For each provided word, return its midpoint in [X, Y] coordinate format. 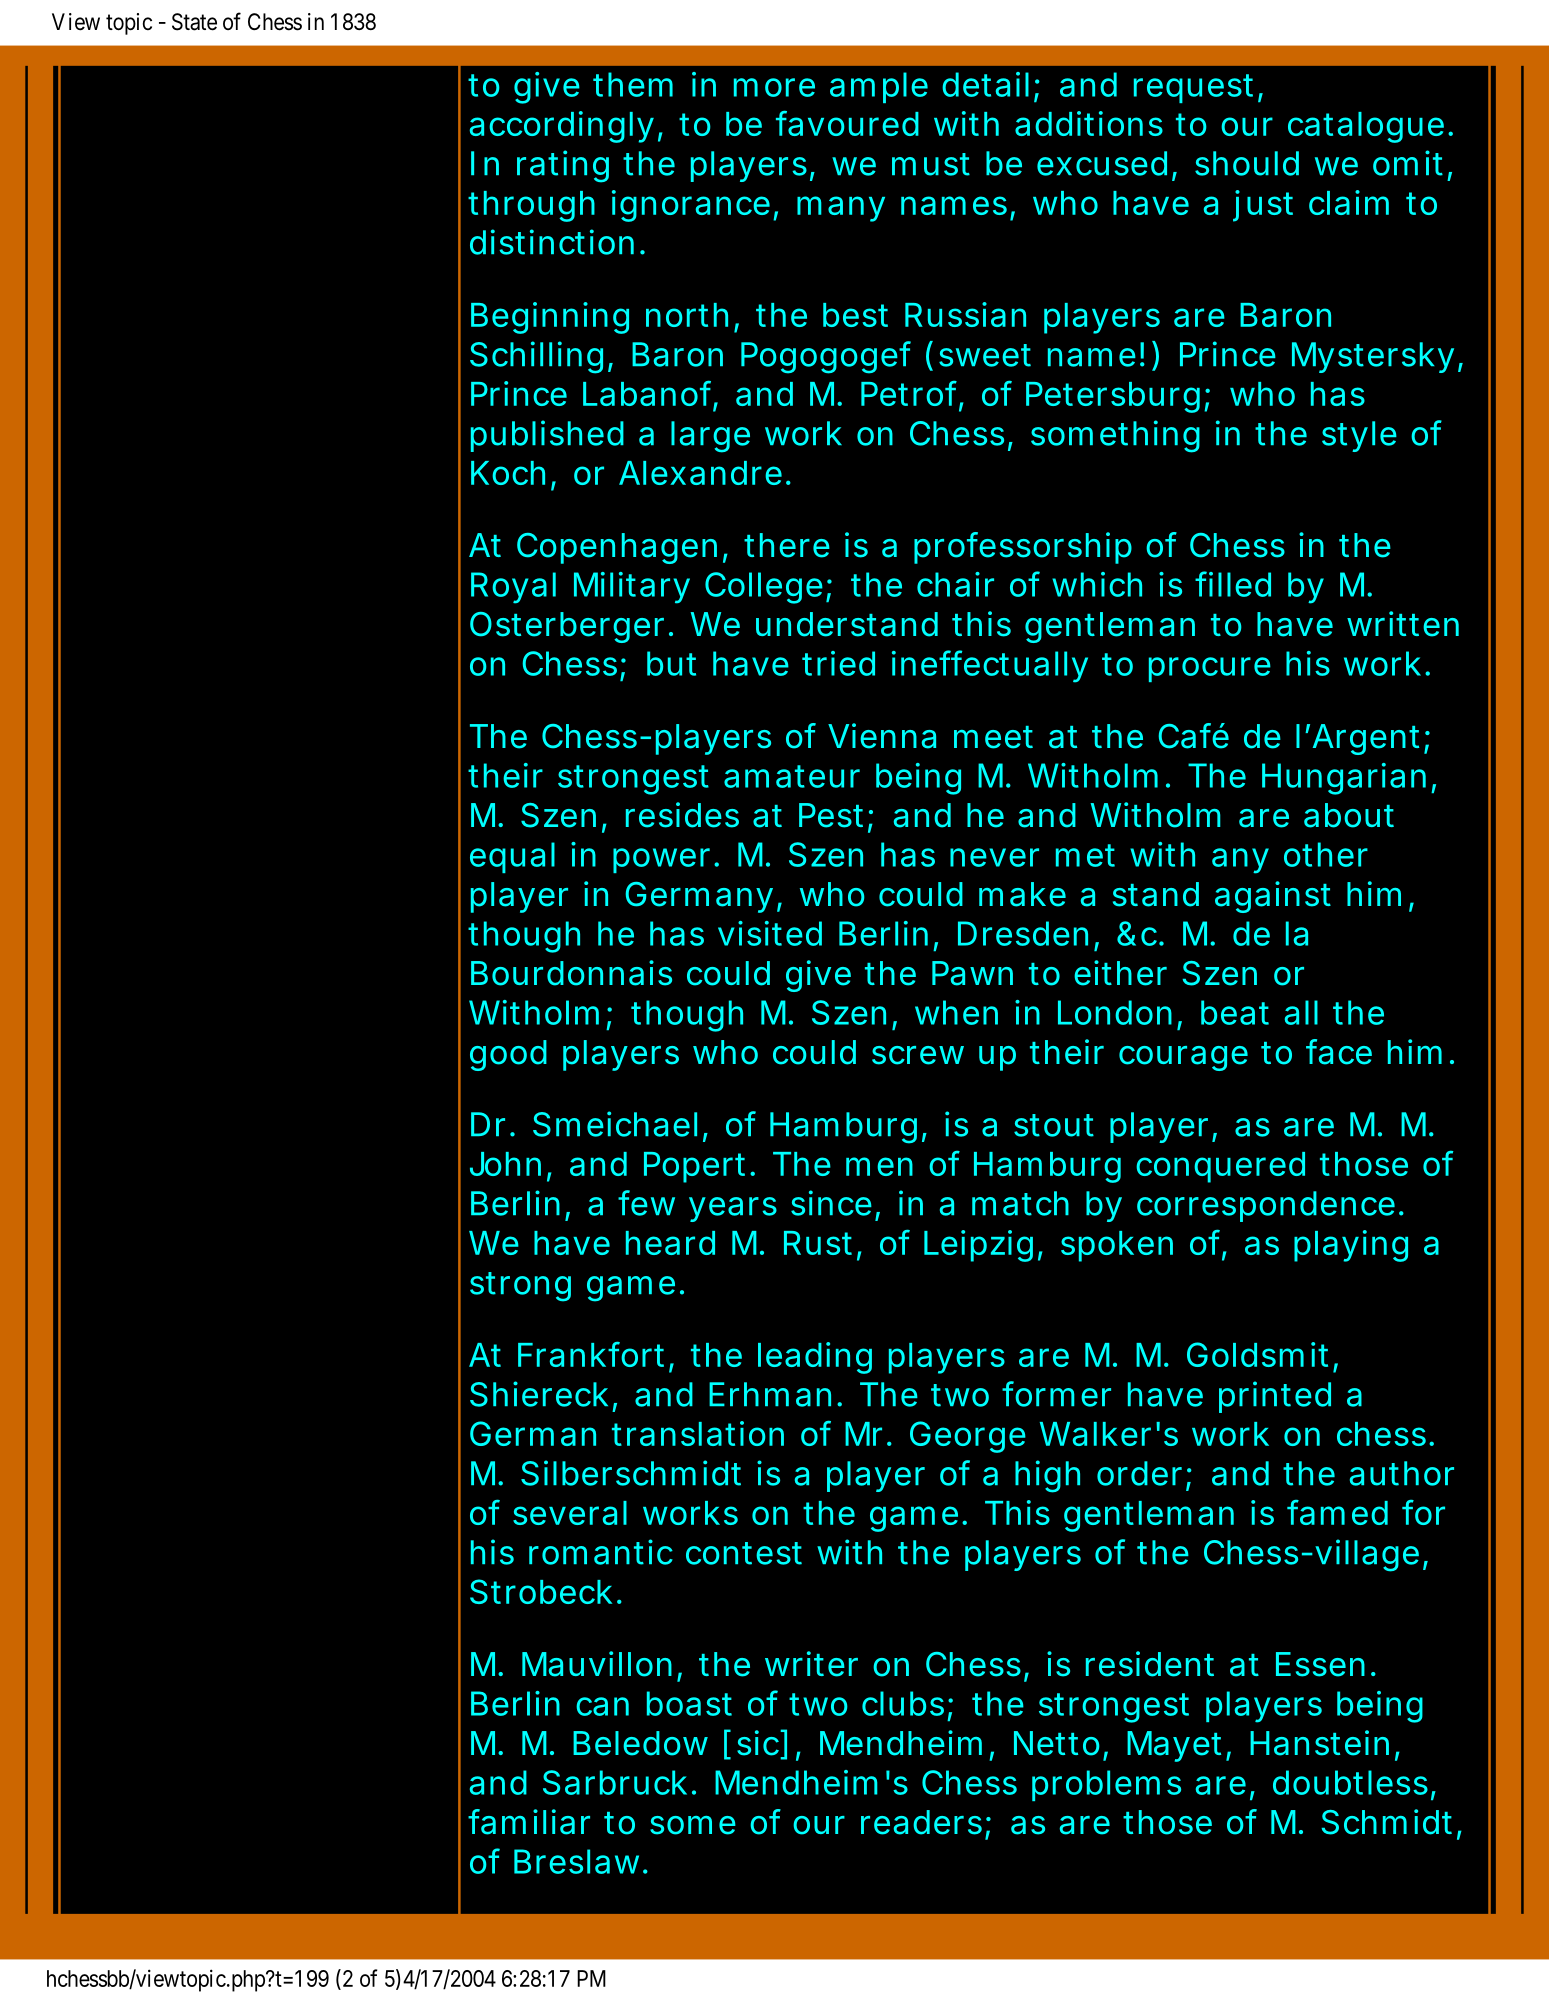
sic [758, 1743]
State [194, 22]
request [1193, 88]
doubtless [1350, 1782]
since [831, 1203]
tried [838, 663]
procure [1210, 669]
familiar [529, 1822]
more [774, 87]
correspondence [1266, 1206]
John [505, 1164]
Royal [513, 588]
